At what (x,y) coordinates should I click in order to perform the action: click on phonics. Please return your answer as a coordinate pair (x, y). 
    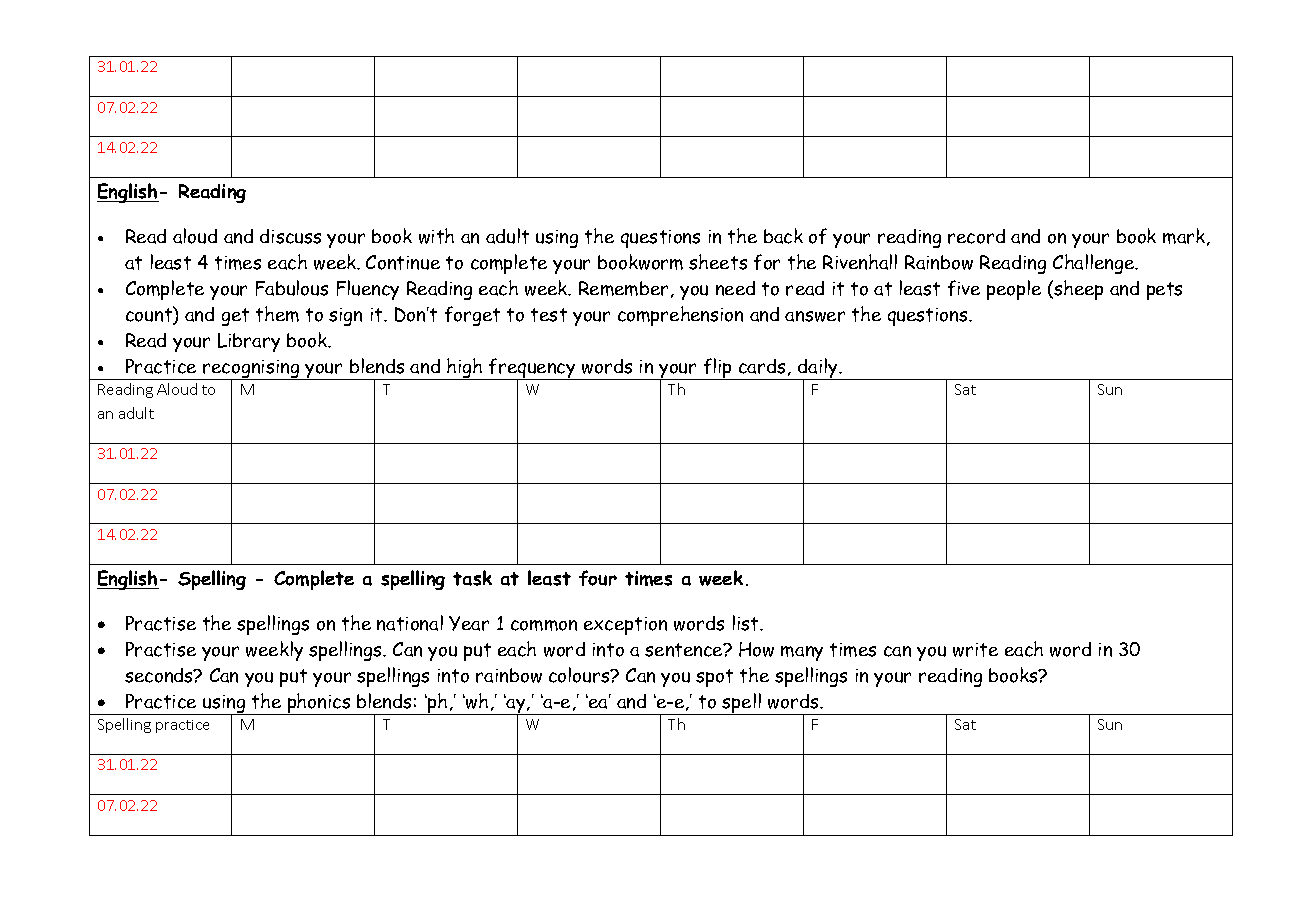
    Looking at the image, I should click on (319, 704).
